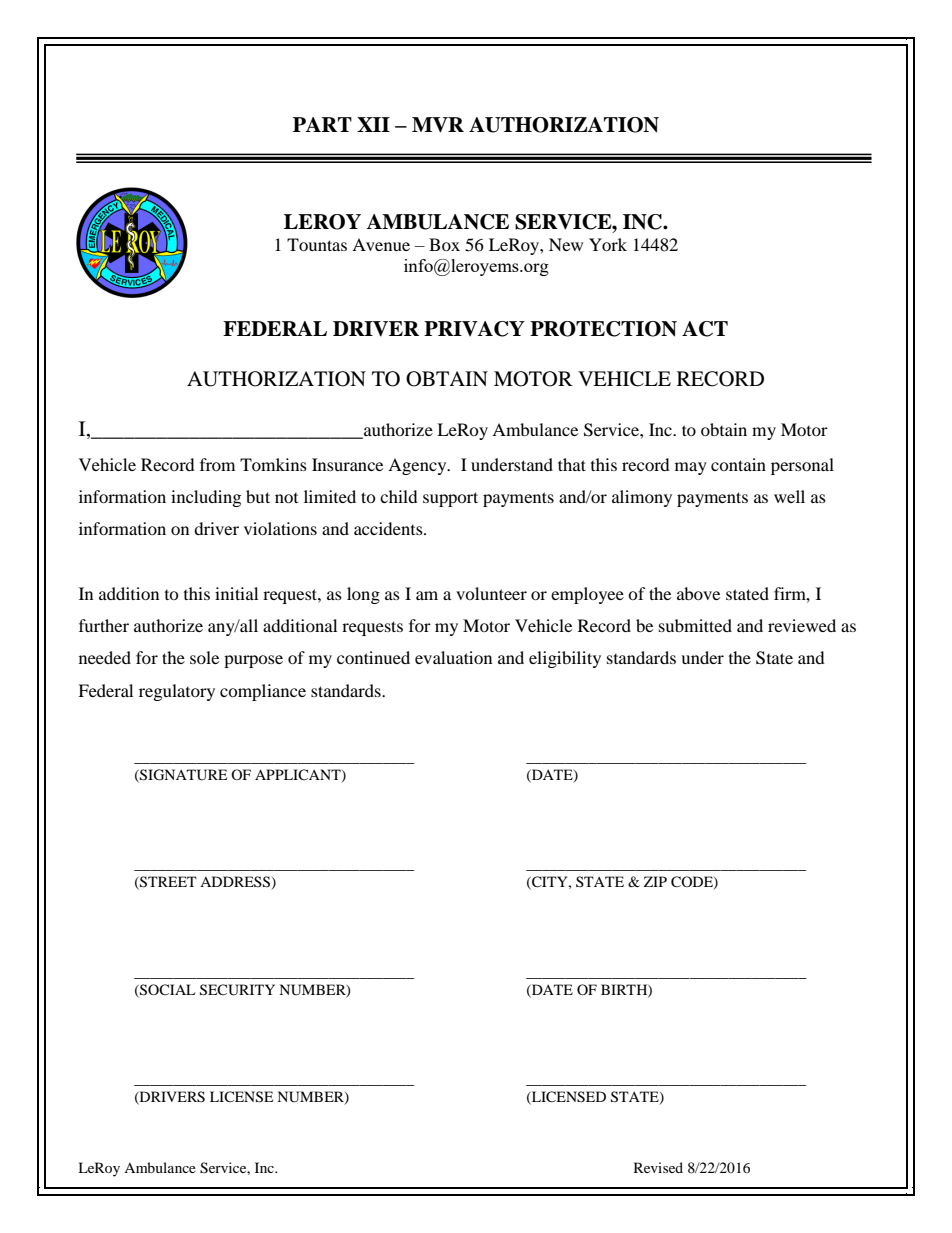 This screenshot has height=1233, width=952. What do you see at coordinates (655, 881) in the screenshot?
I see `ZIP` at bounding box center [655, 881].
